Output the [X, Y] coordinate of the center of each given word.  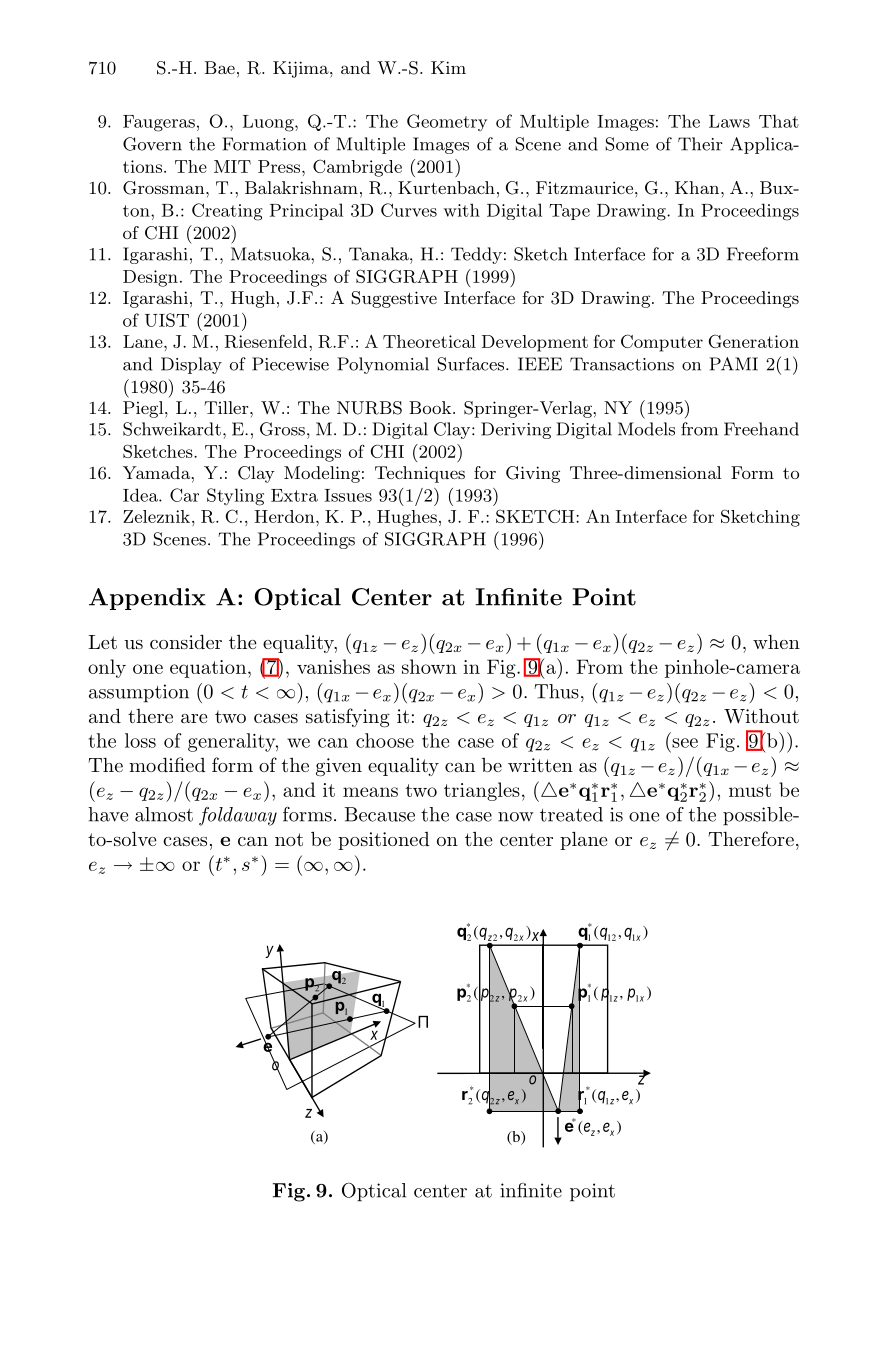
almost [164, 814]
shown [429, 666]
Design [150, 278]
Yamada [156, 472]
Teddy [476, 255]
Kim [448, 67]
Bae [220, 67]
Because [380, 814]
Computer [662, 343]
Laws [729, 121]
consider [186, 642]
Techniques [420, 474]
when [776, 642]
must [750, 790]
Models [646, 429]
